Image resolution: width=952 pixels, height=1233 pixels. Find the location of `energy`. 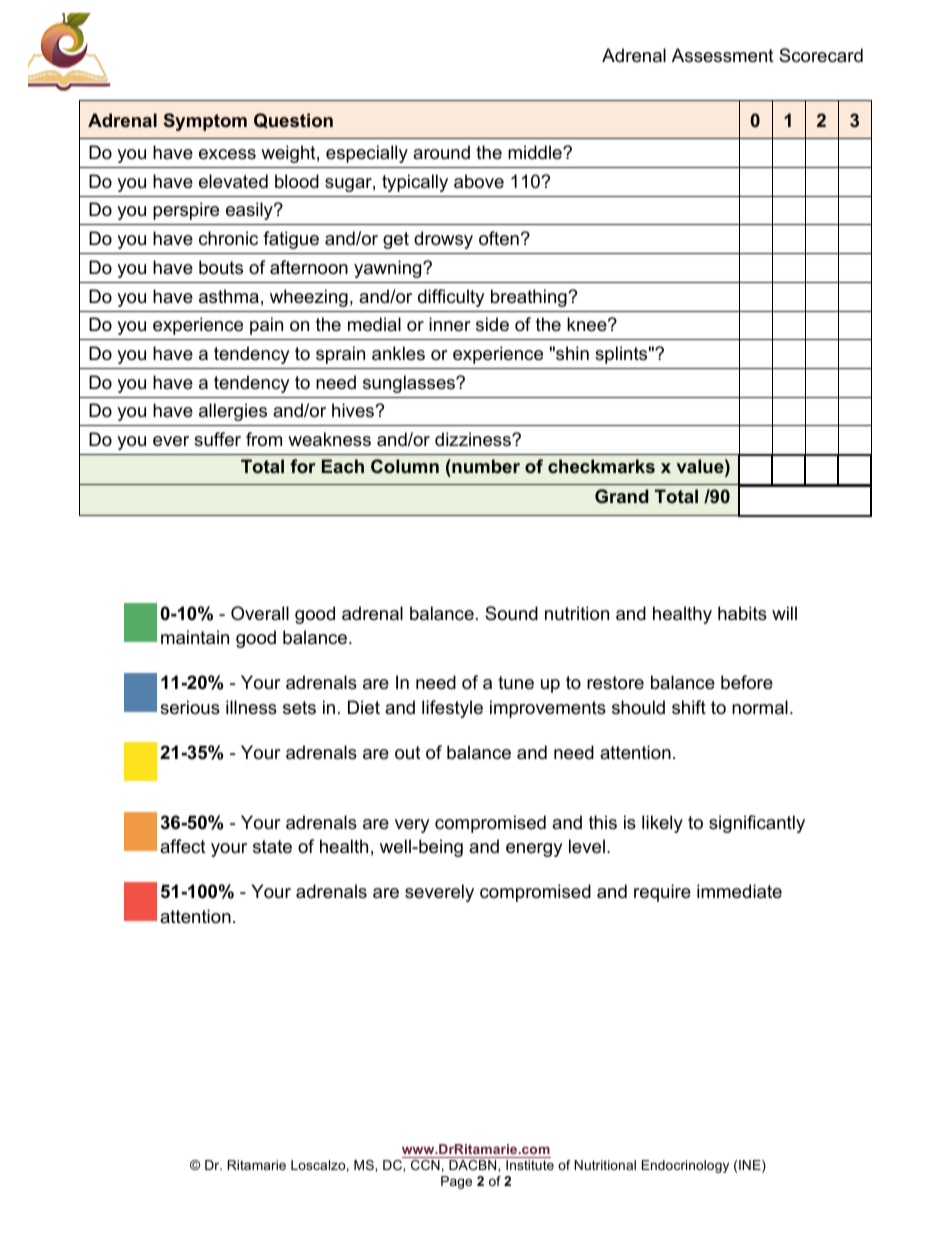

energy is located at coordinates (534, 850).
